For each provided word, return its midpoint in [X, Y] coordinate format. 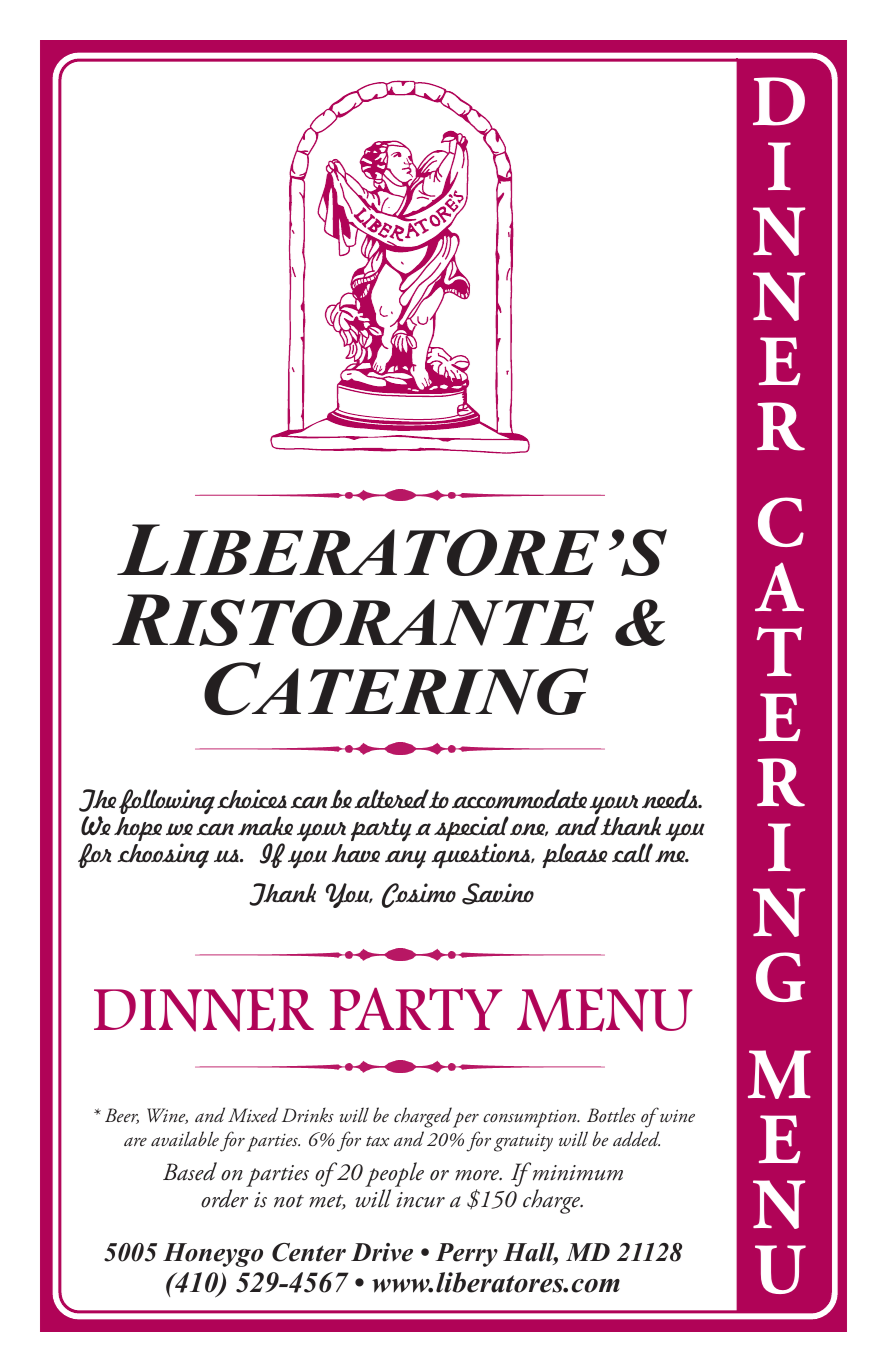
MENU [605, 1010]
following [167, 803]
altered [391, 798]
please [575, 855]
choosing [163, 855]
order [224, 1198]
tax [377, 1141]
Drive [382, 1252]
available [185, 1138]
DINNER [204, 1010]
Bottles [611, 1115]
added [636, 1138]
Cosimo [419, 895]
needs [671, 798]
